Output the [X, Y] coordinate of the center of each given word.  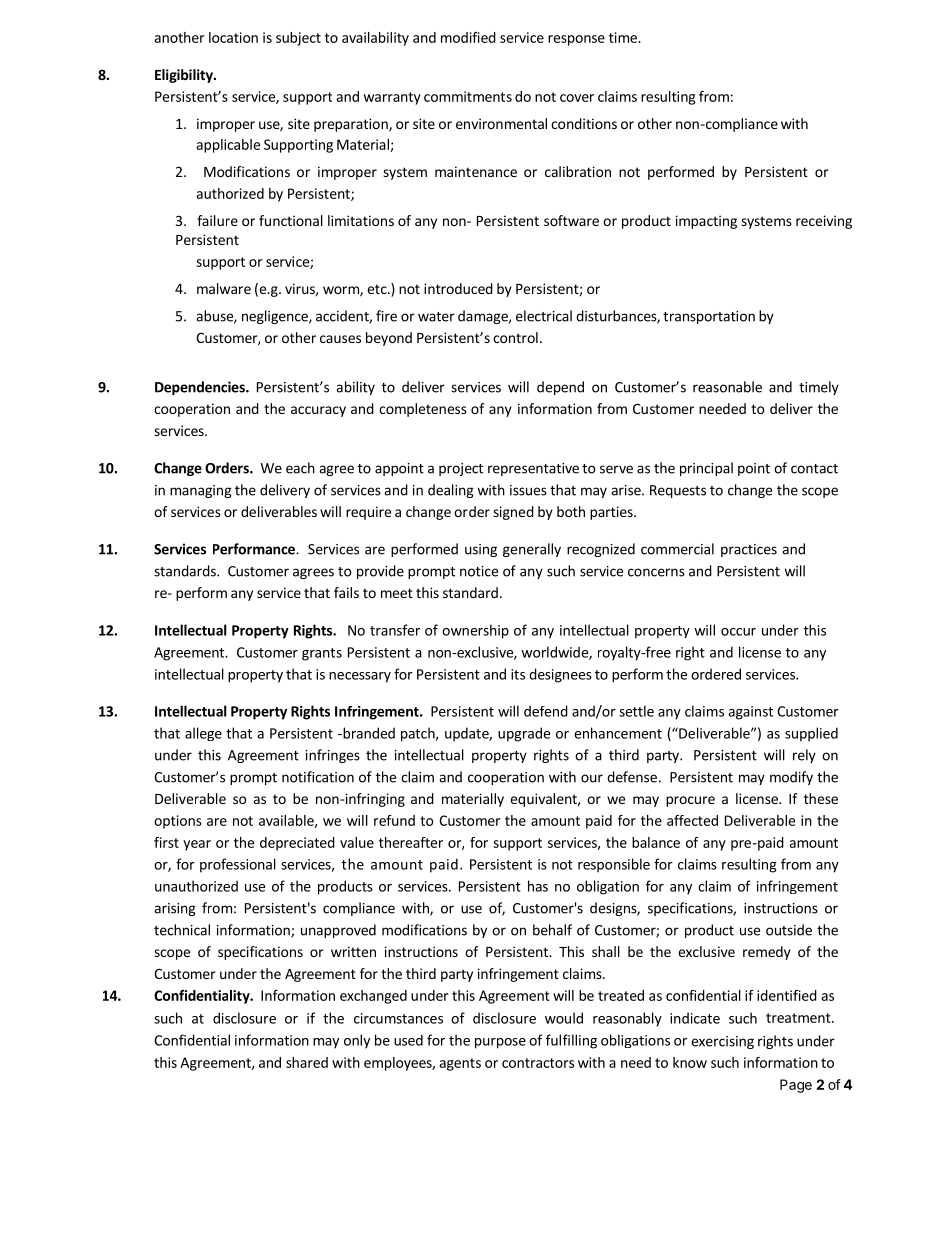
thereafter [411, 842]
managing [201, 491]
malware [224, 288]
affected [692, 820]
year [197, 845]
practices [749, 550]
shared [307, 1062]
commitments [468, 96]
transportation [709, 317]
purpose [500, 1043]
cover [577, 98]
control [515, 337]
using [481, 550]
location [233, 37]
